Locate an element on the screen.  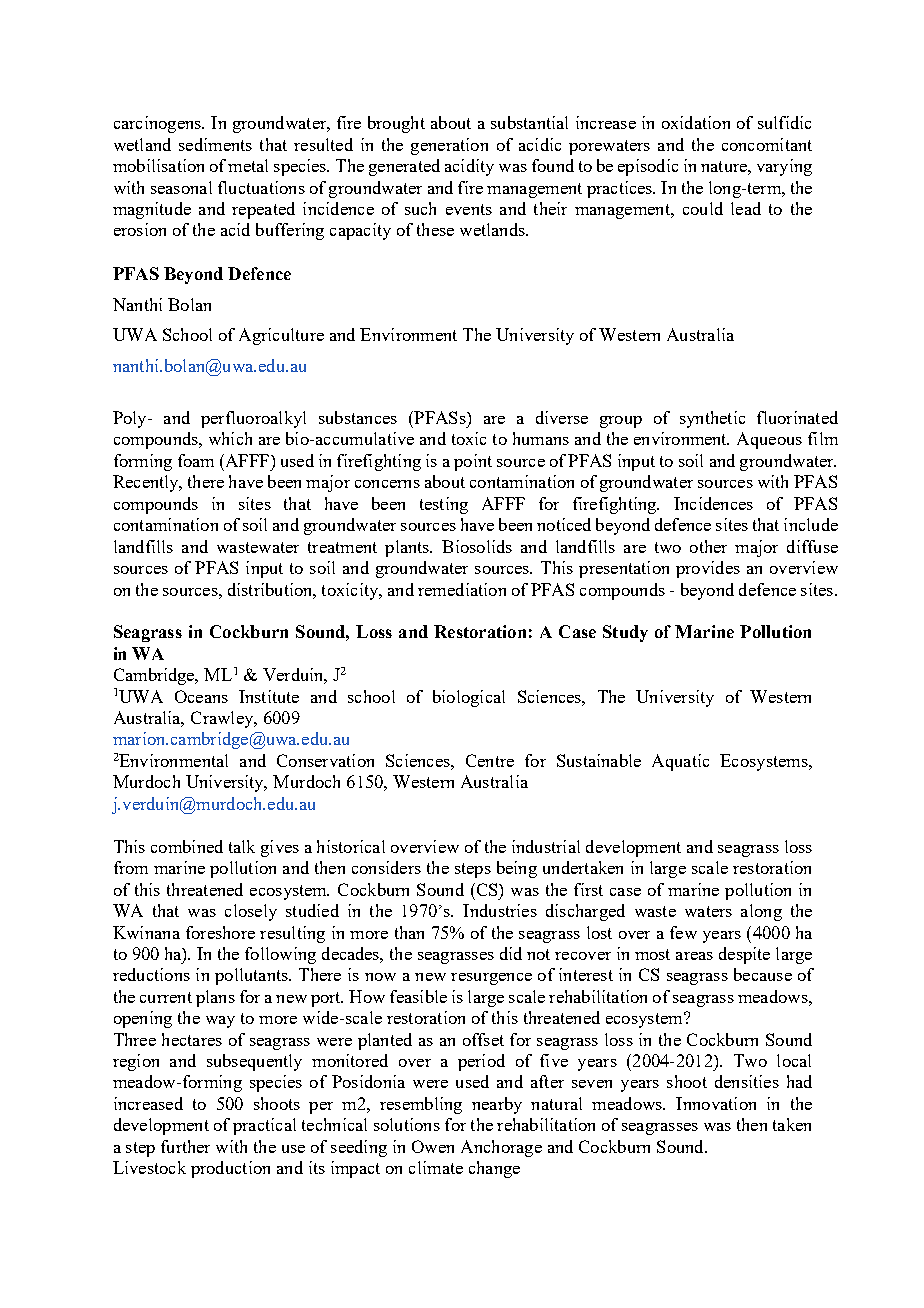
Aquatic is located at coordinates (680, 762).
